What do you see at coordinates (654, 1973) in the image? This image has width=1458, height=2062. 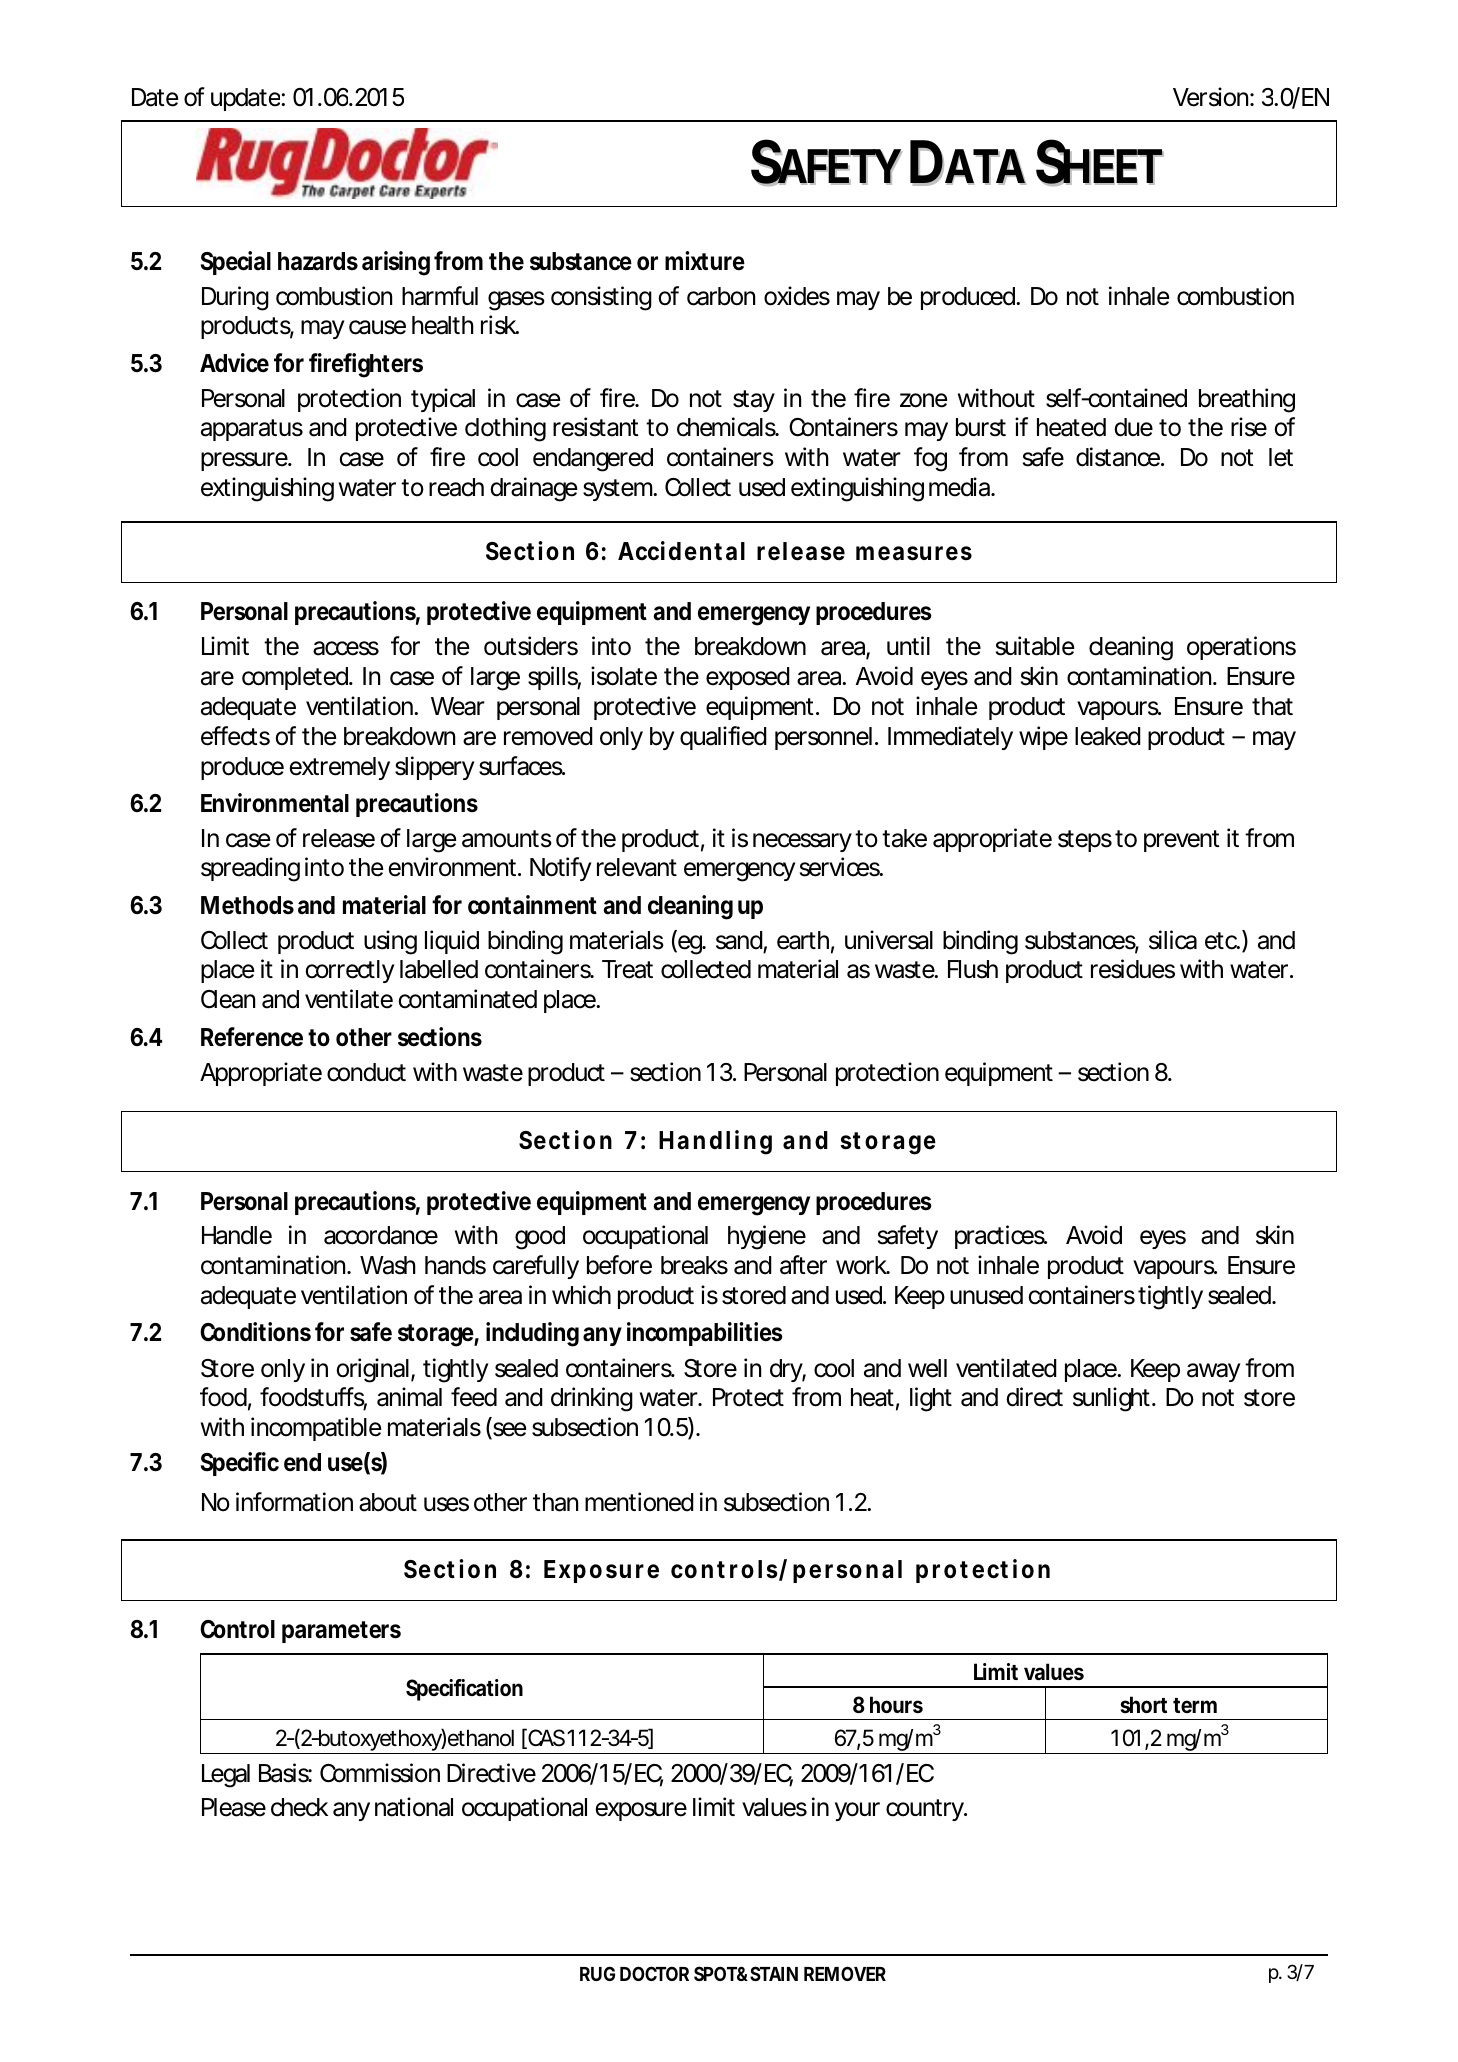 I see `DOCTOR` at bounding box center [654, 1973].
